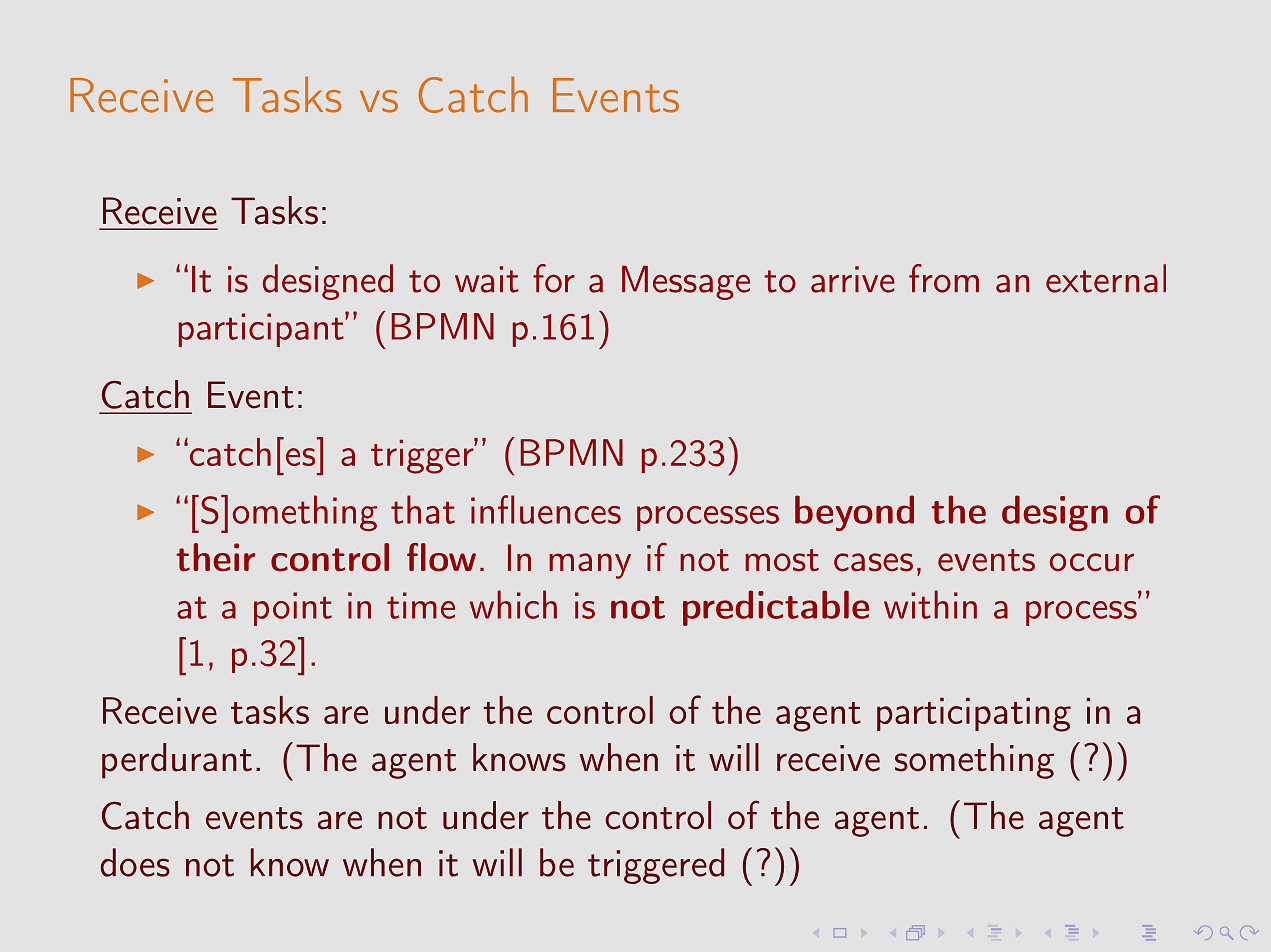 The height and width of the page is (952, 1271). What do you see at coordinates (974, 715) in the page?
I see `participating` at bounding box center [974, 715].
